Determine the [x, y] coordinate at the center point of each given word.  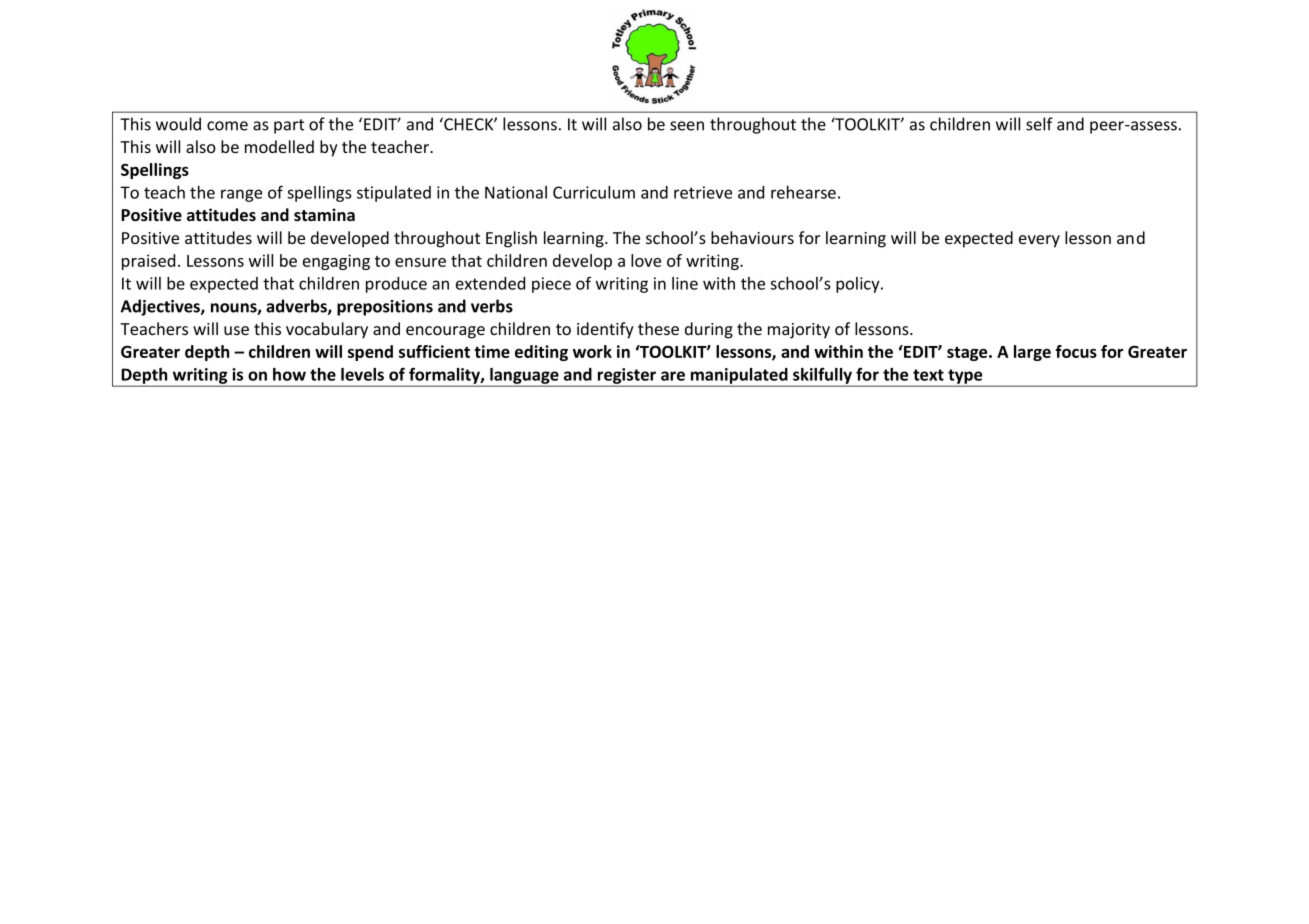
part [289, 126]
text [928, 375]
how [289, 374]
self [1039, 124]
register [627, 377]
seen [687, 126]
